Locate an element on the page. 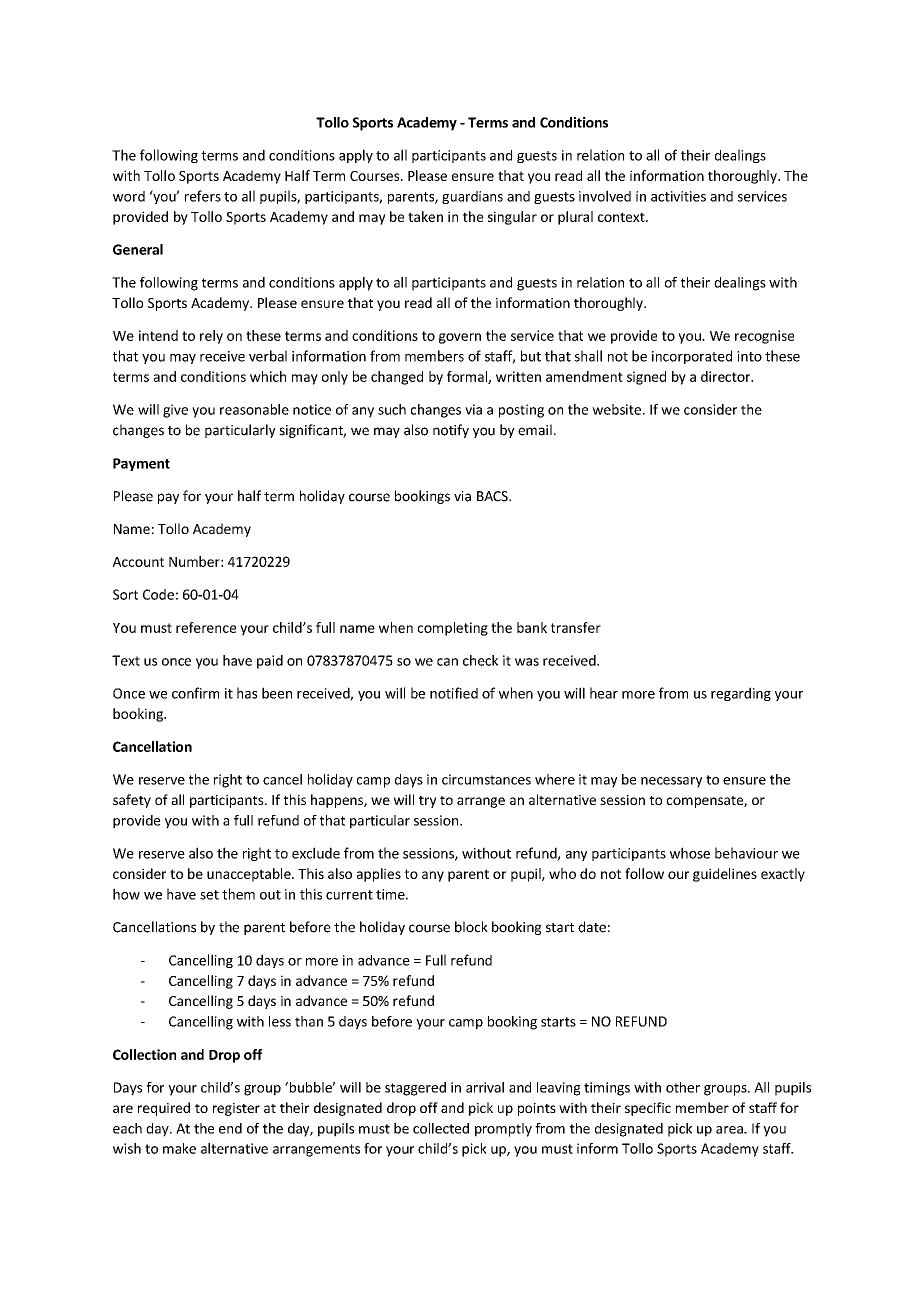 The width and height of the image is (924, 1308). taken is located at coordinates (425, 216).
